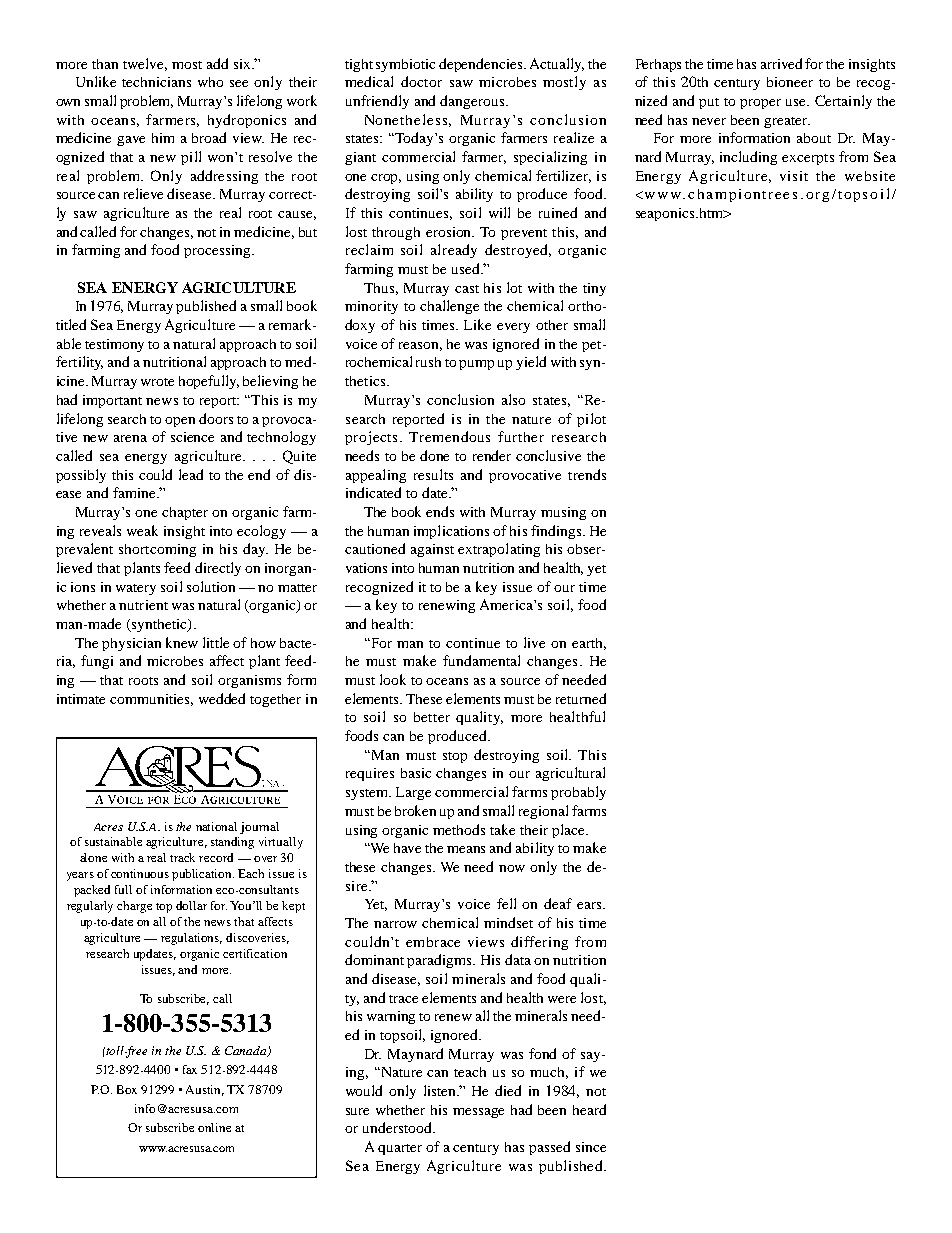 This screenshot has height=1233, width=952. What do you see at coordinates (143, 605) in the screenshot?
I see `nutrient` at bounding box center [143, 605].
